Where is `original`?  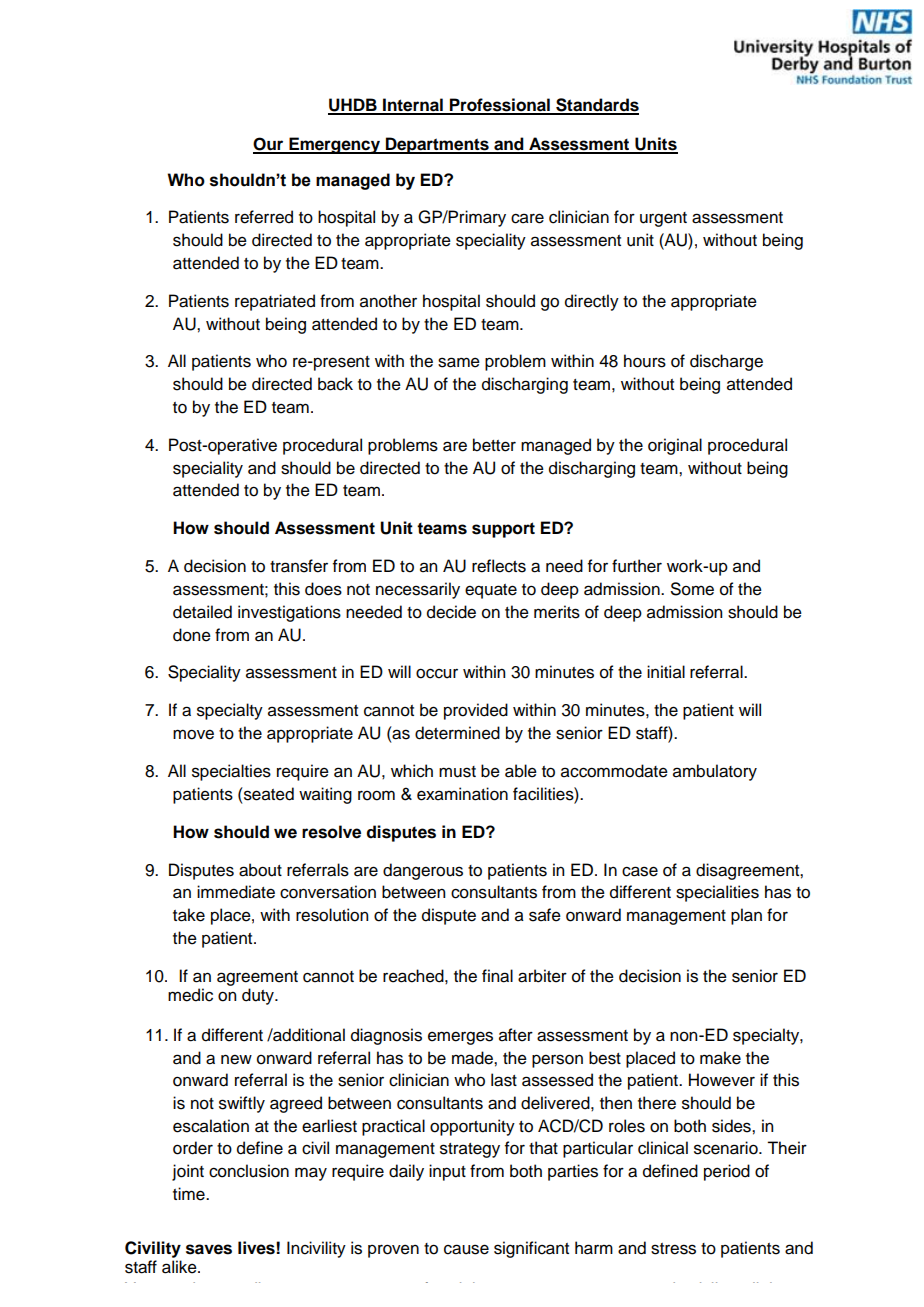
original is located at coordinates (675, 446).
